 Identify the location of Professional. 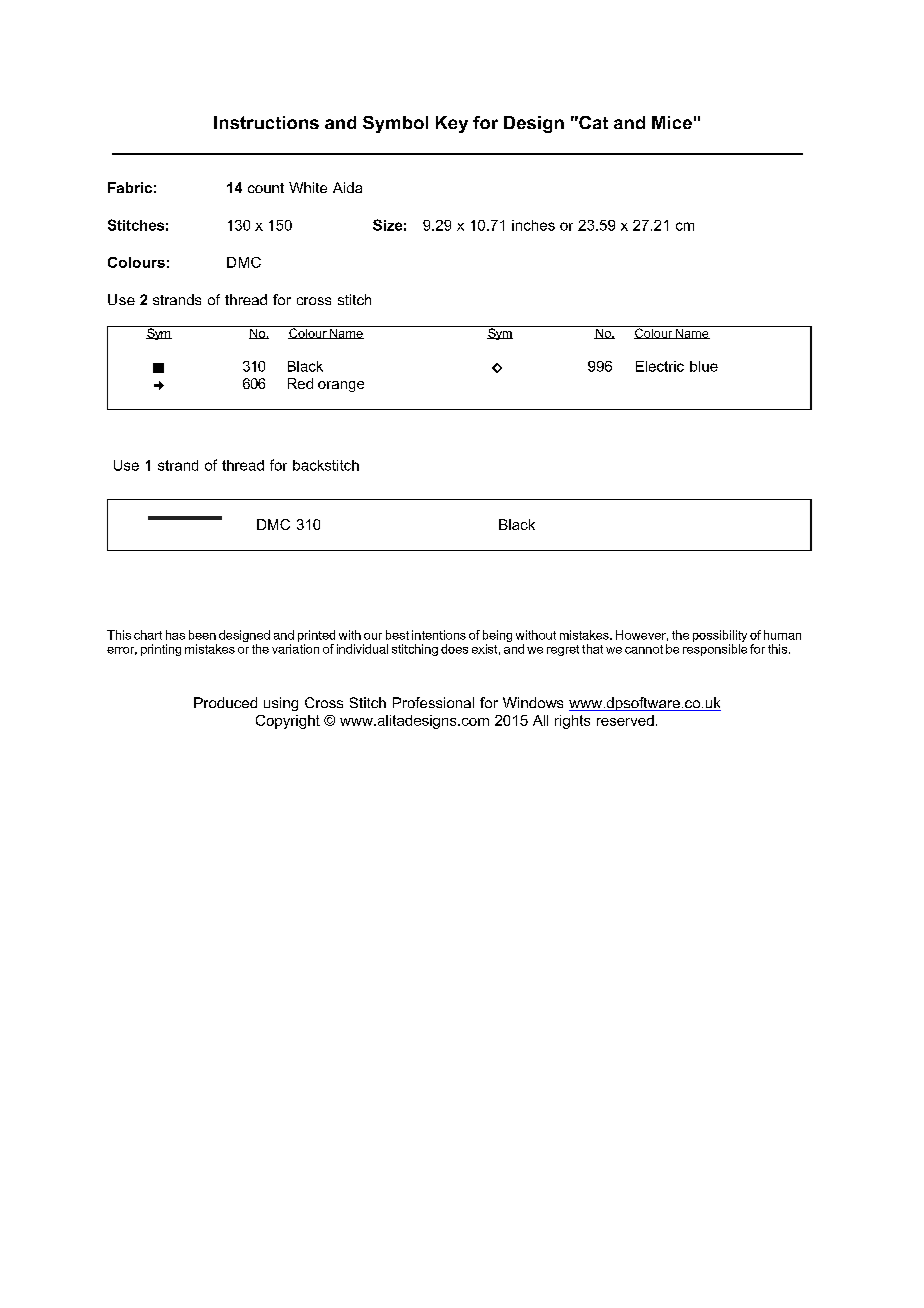
(433, 702).
